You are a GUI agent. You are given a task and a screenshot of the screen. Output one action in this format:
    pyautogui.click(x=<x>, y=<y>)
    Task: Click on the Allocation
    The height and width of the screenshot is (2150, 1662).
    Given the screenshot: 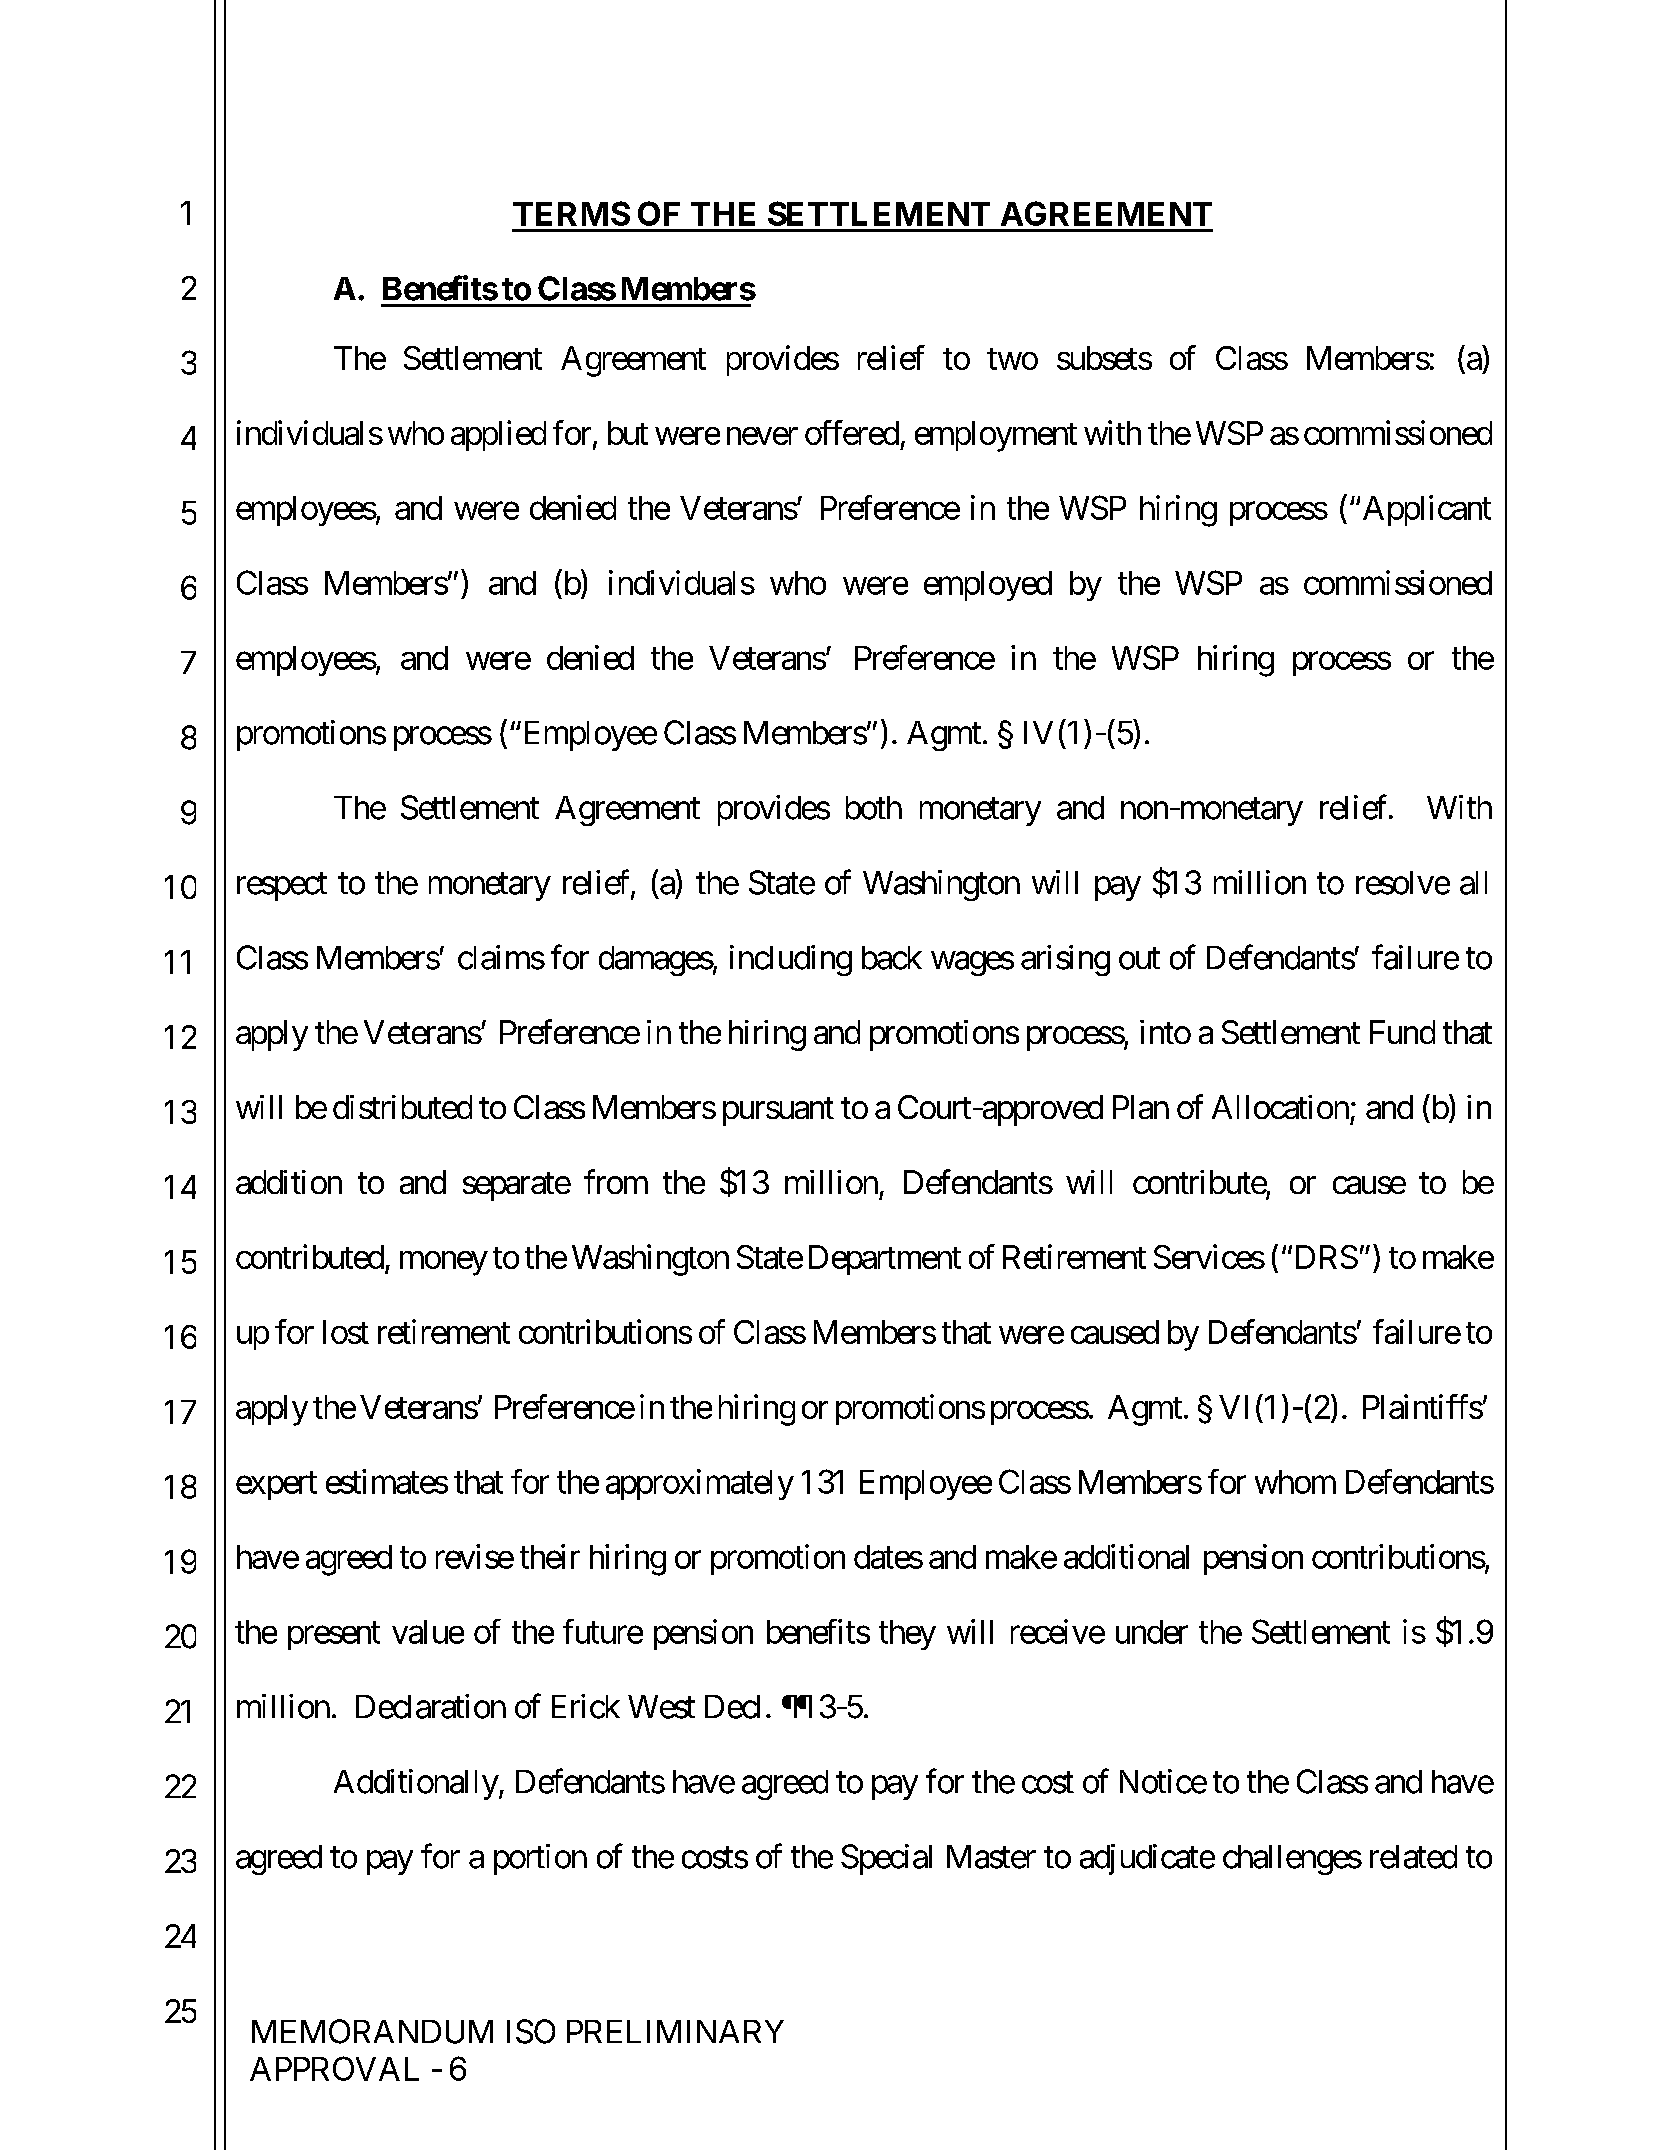 What is the action you would take?
    pyautogui.click(x=1280, y=1107)
